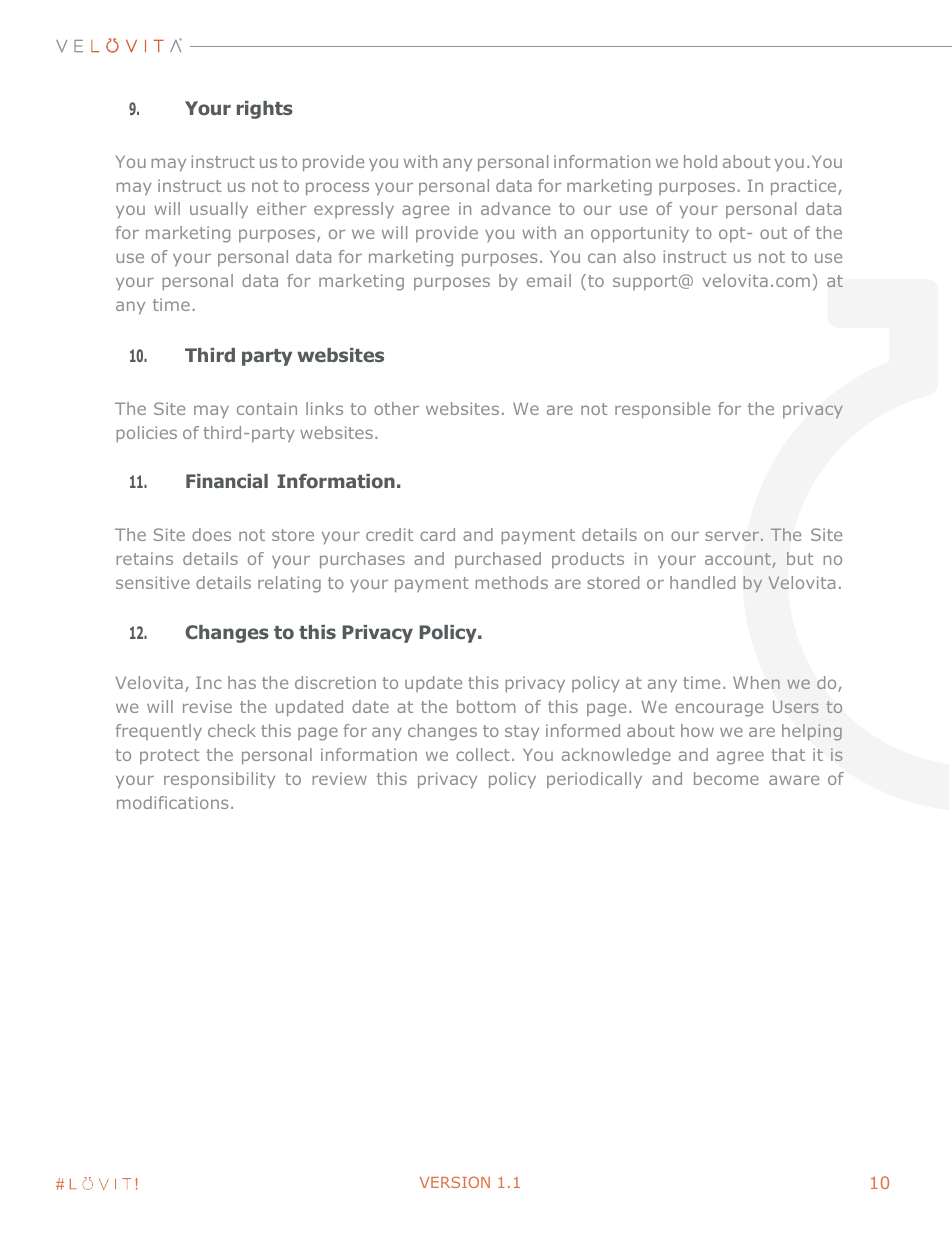  I want to click on become, so click(726, 778).
